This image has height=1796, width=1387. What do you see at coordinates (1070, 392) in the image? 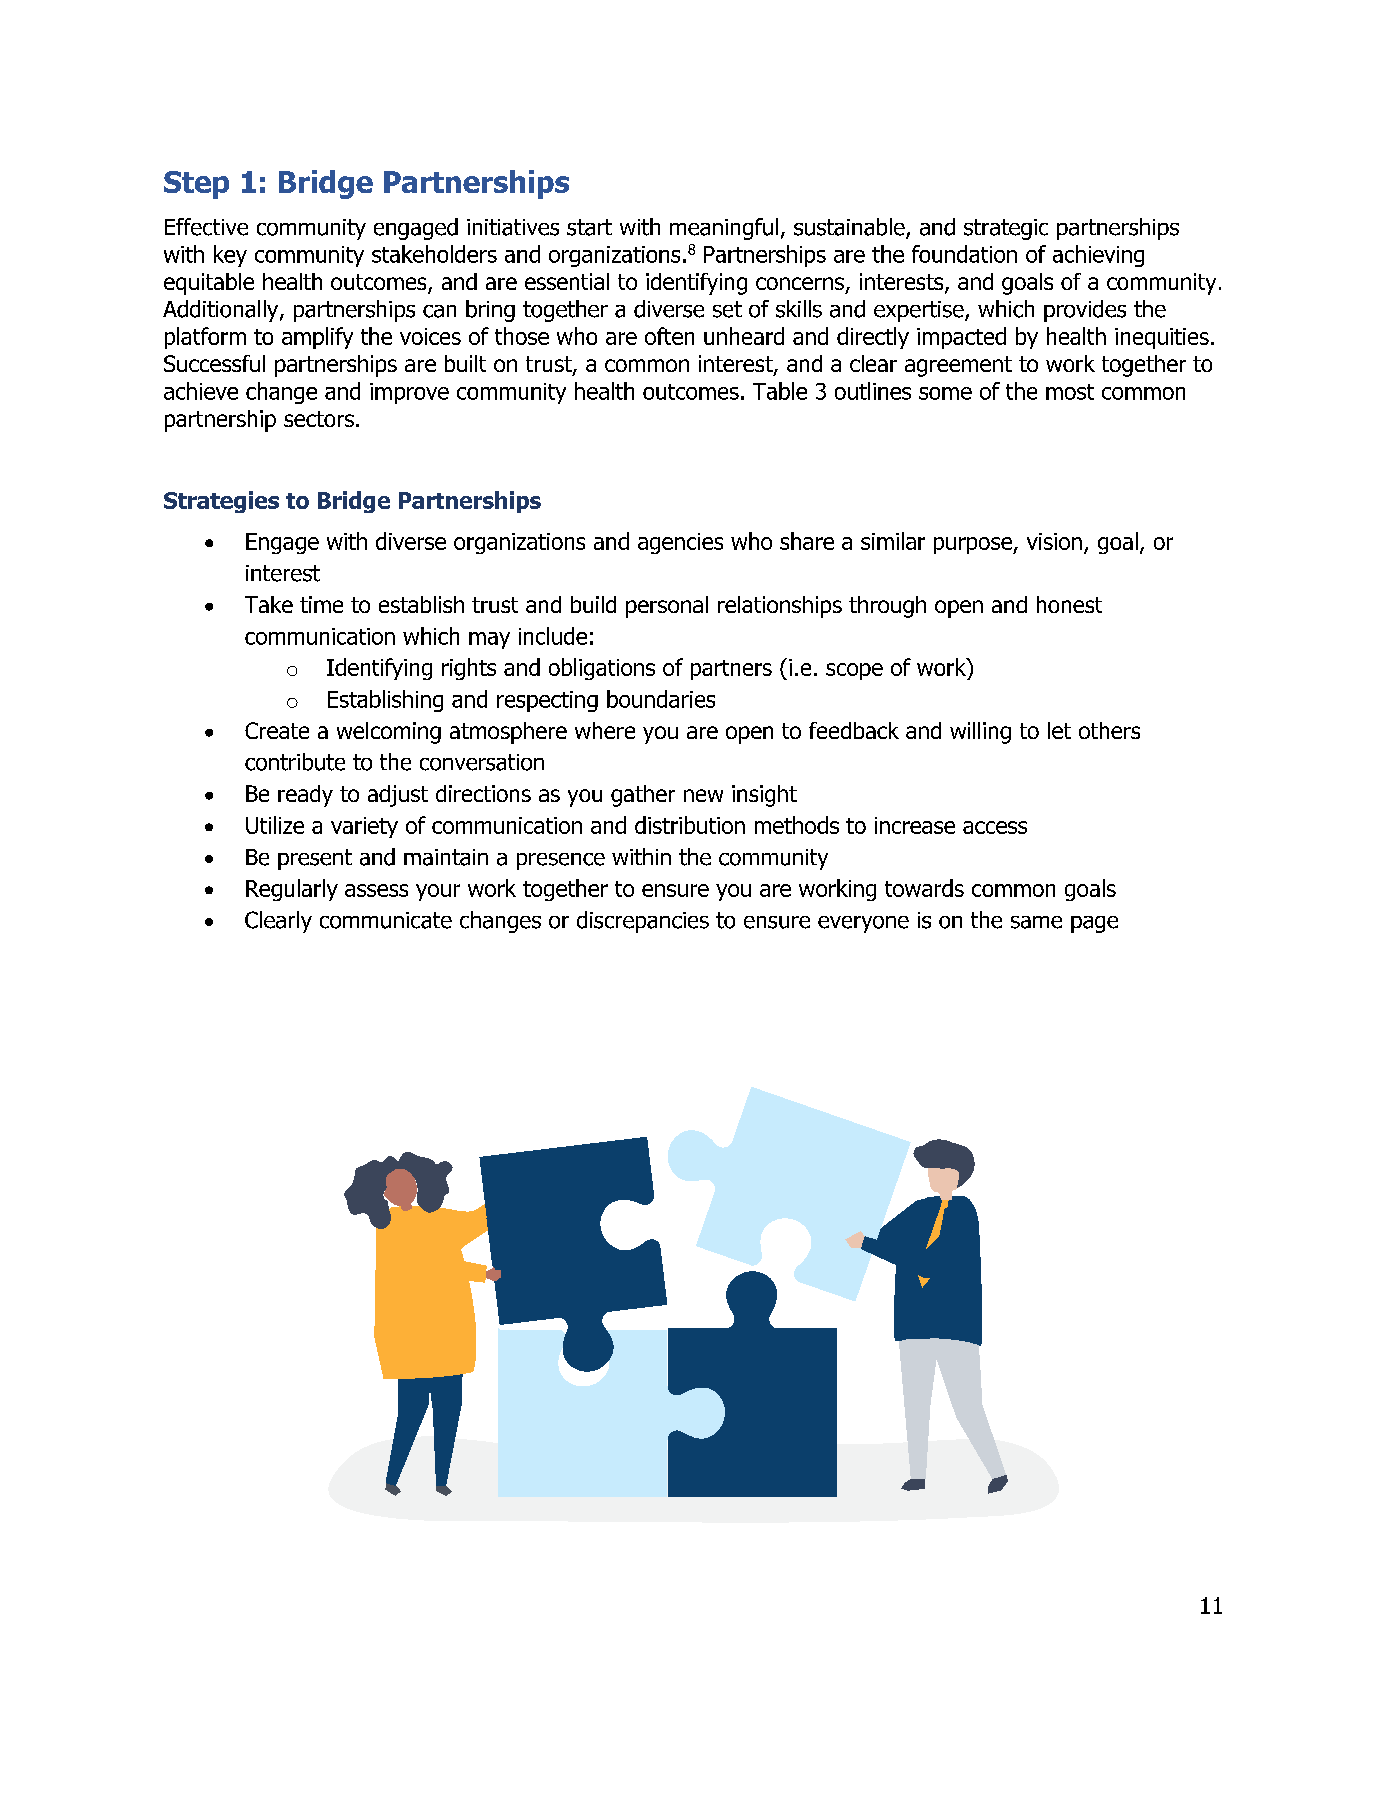
I see `most` at bounding box center [1070, 392].
